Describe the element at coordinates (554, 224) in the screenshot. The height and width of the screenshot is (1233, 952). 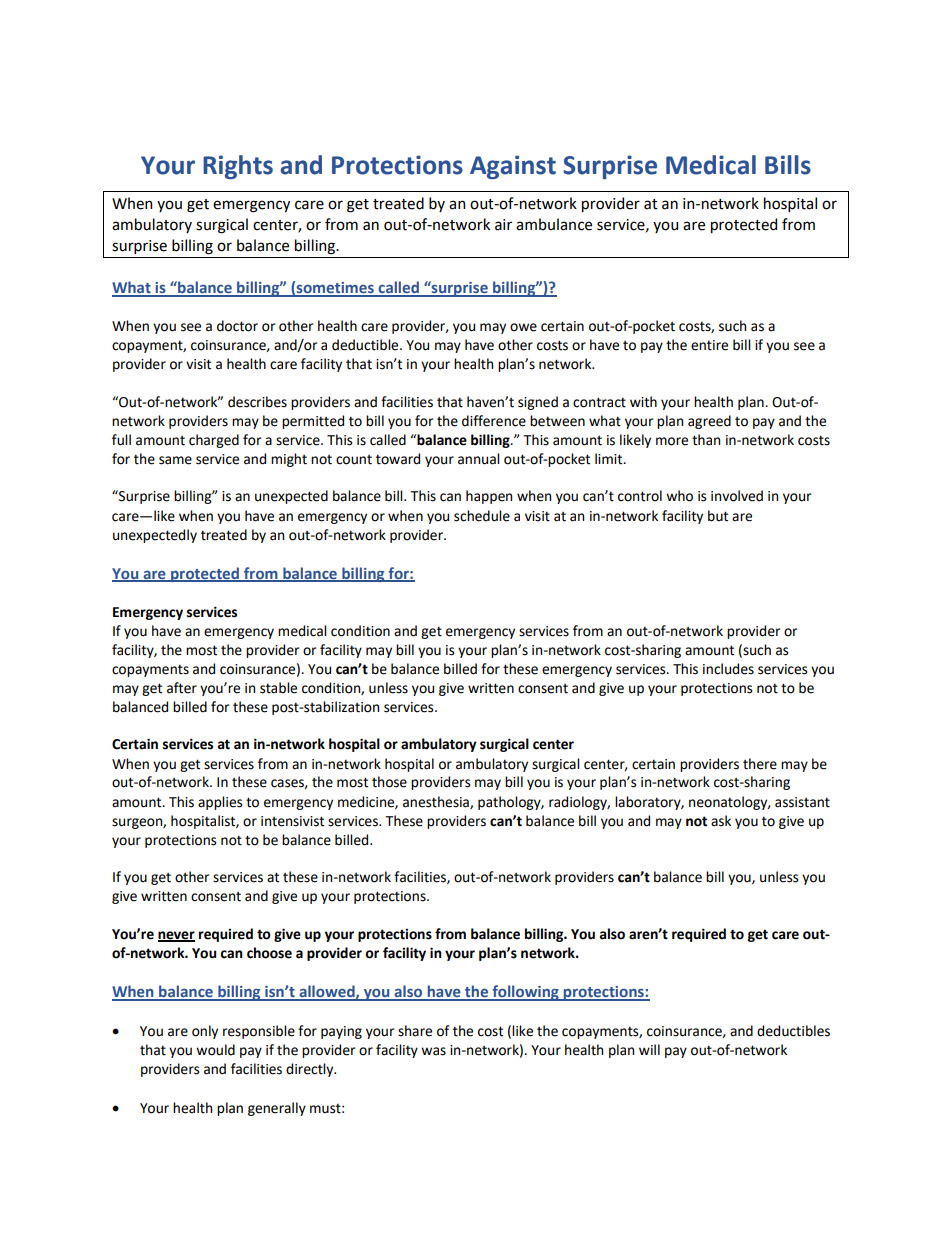
I see `ambulance` at that location.
